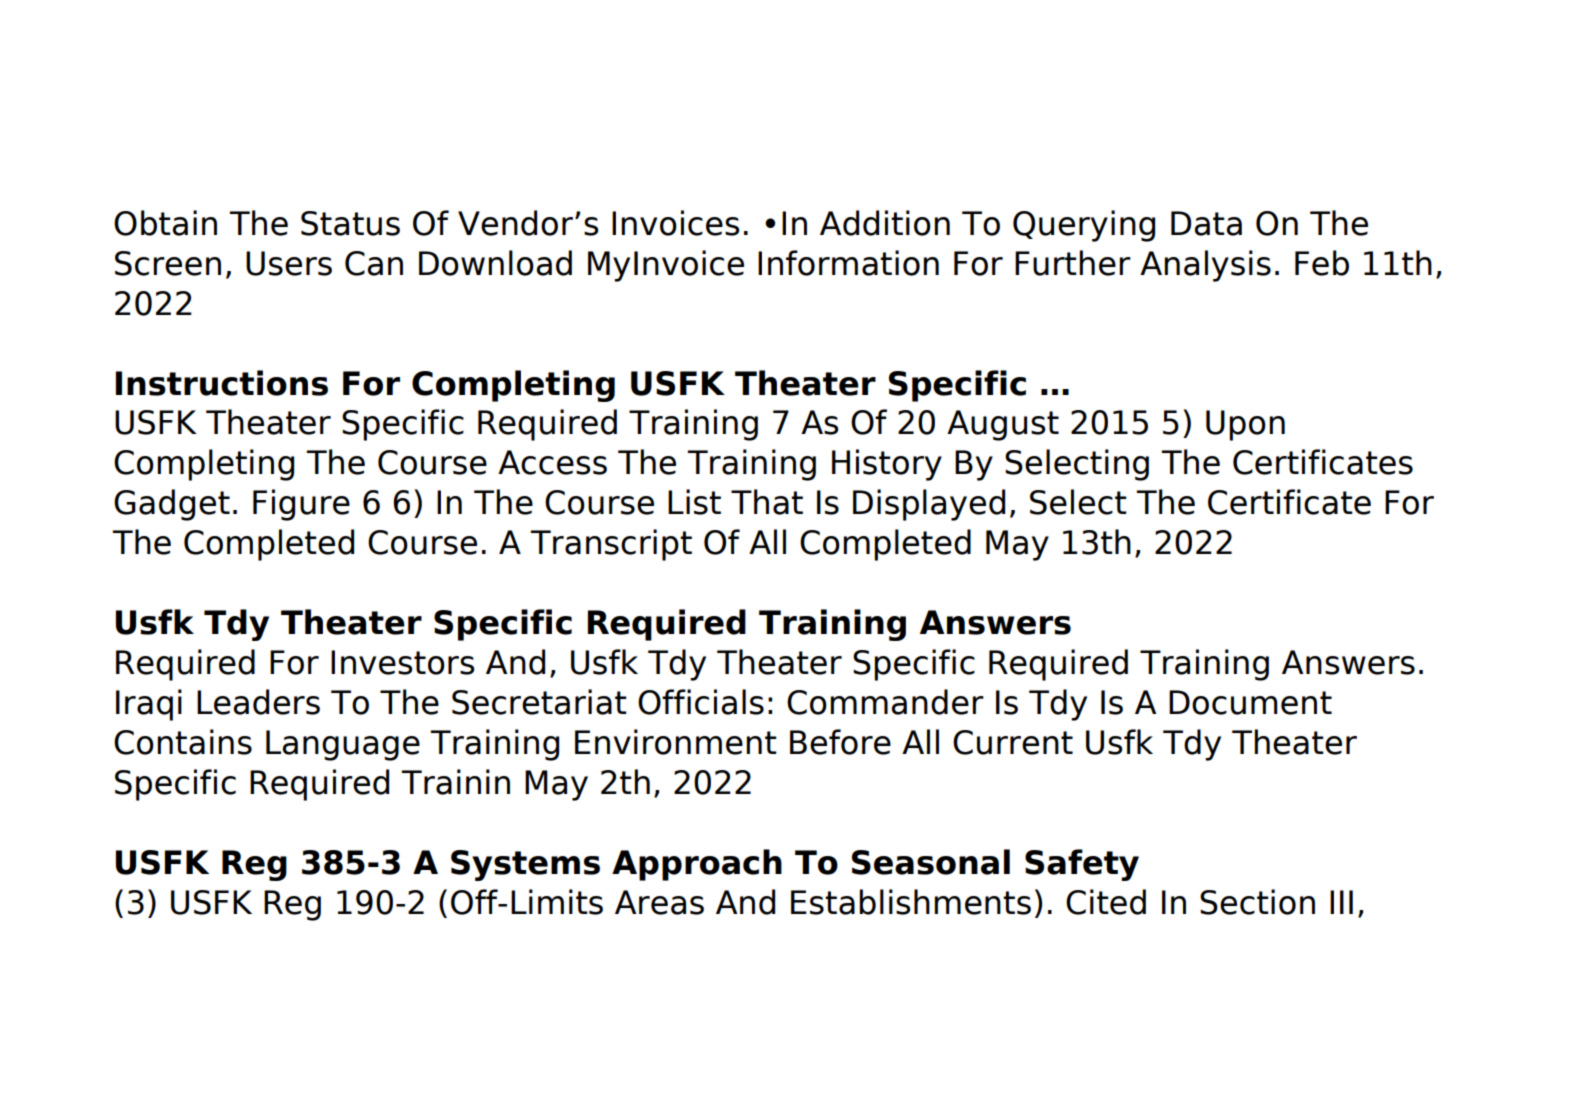 The width and height of the page is (1585, 1117). Describe the element at coordinates (929, 505) in the page. I see `Displayed` at that location.
